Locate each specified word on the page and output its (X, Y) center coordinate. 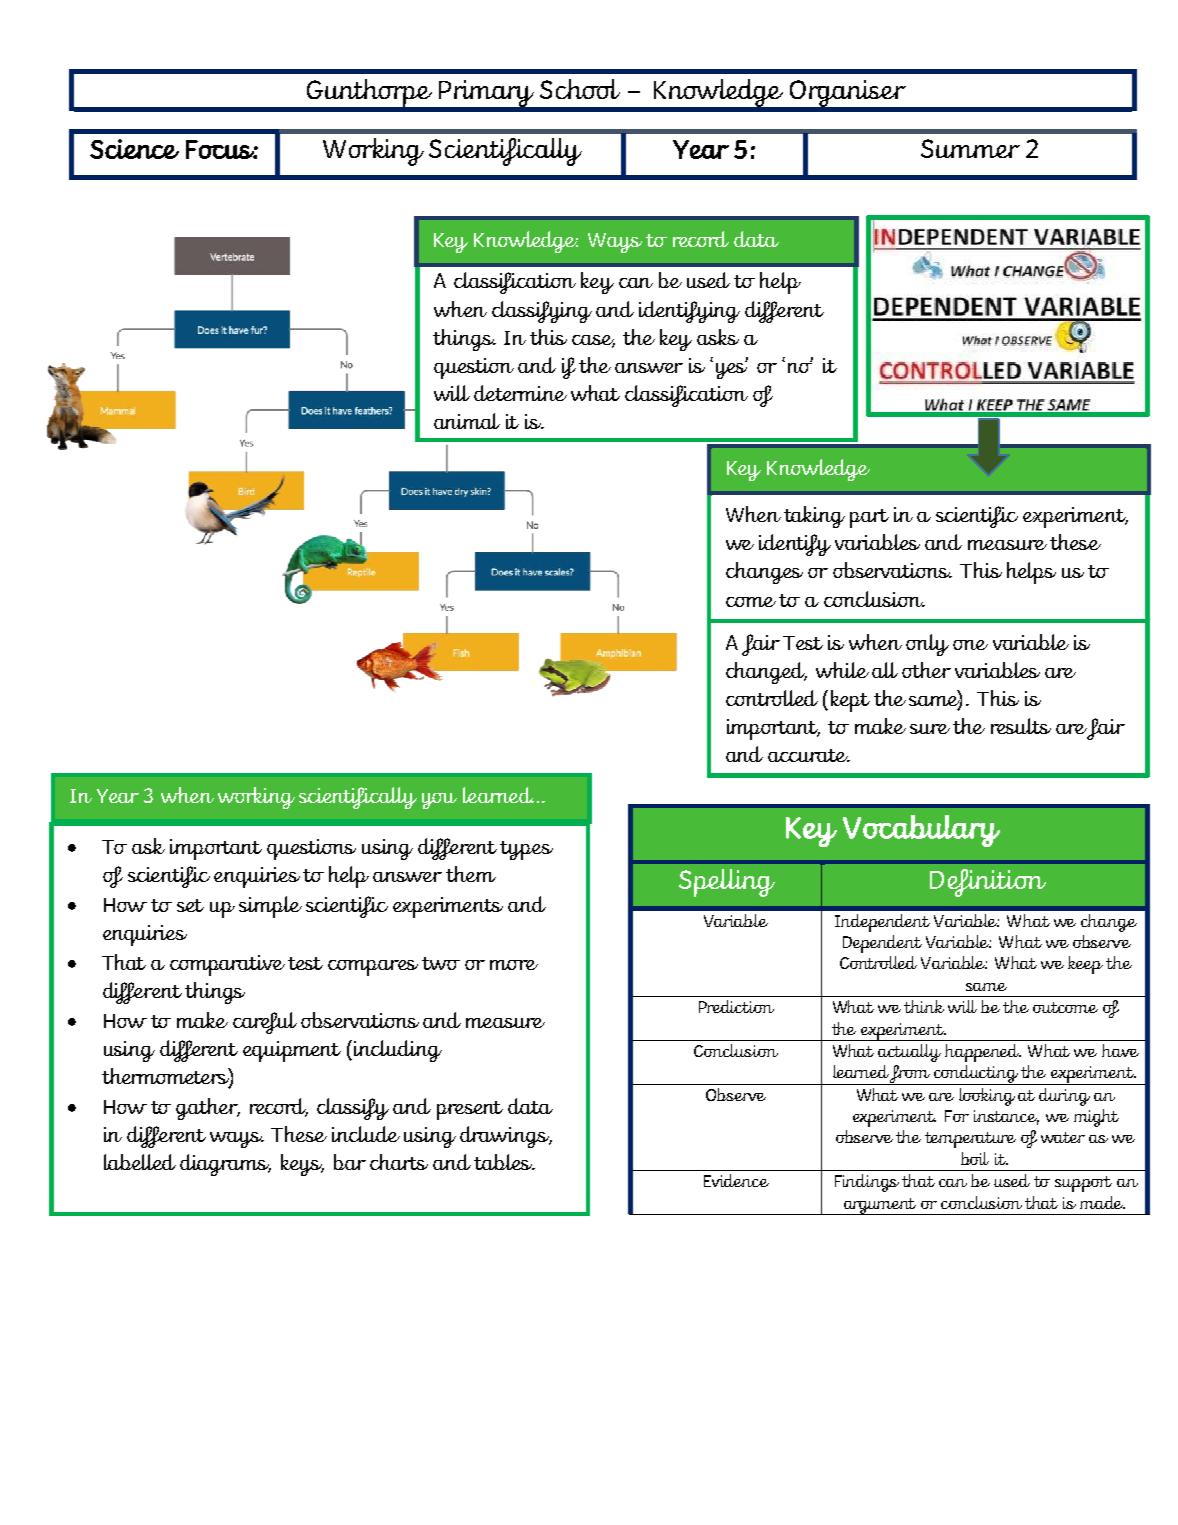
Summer (970, 148)
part (869, 518)
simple (270, 907)
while (842, 670)
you (439, 801)
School (580, 89)
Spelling (727, 883)
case (593, 341)
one (970, 645)
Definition (988, 883)
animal (467, 421)
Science (134, 149)
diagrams (225, 1165)
